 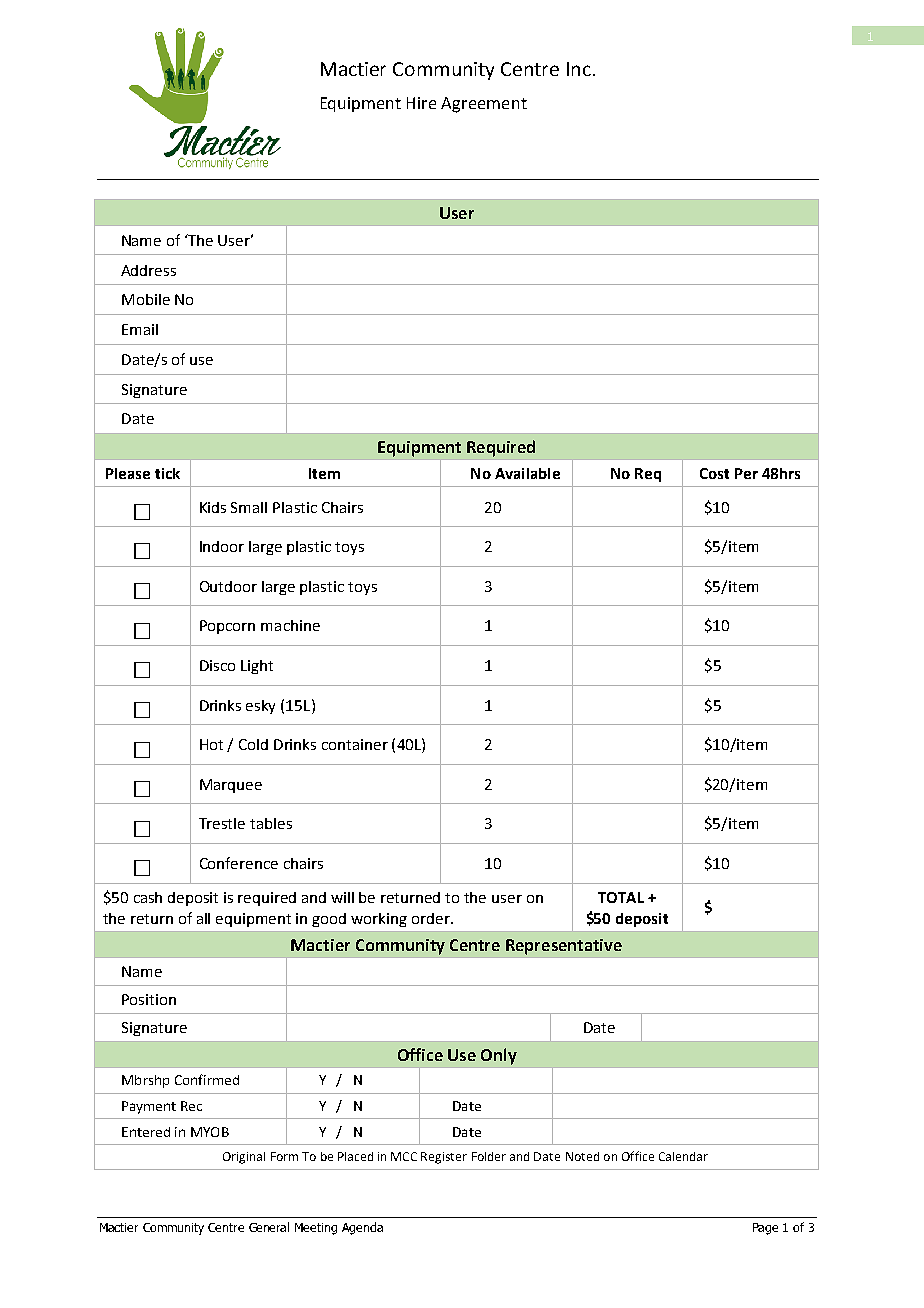 I want to click on Register, so click(x=444, y=1158).
